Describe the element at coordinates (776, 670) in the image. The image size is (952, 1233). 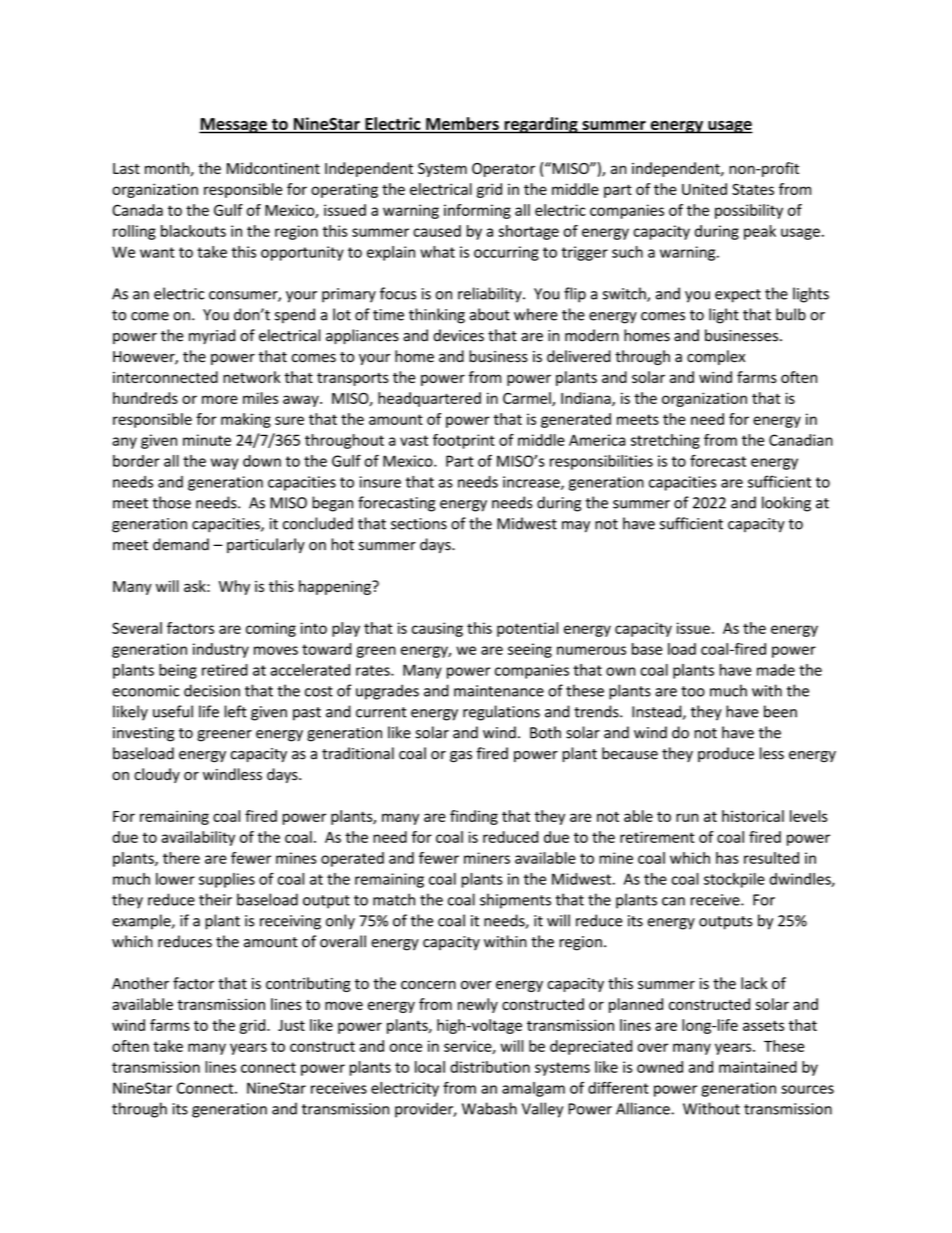
I see `made` at that location.
